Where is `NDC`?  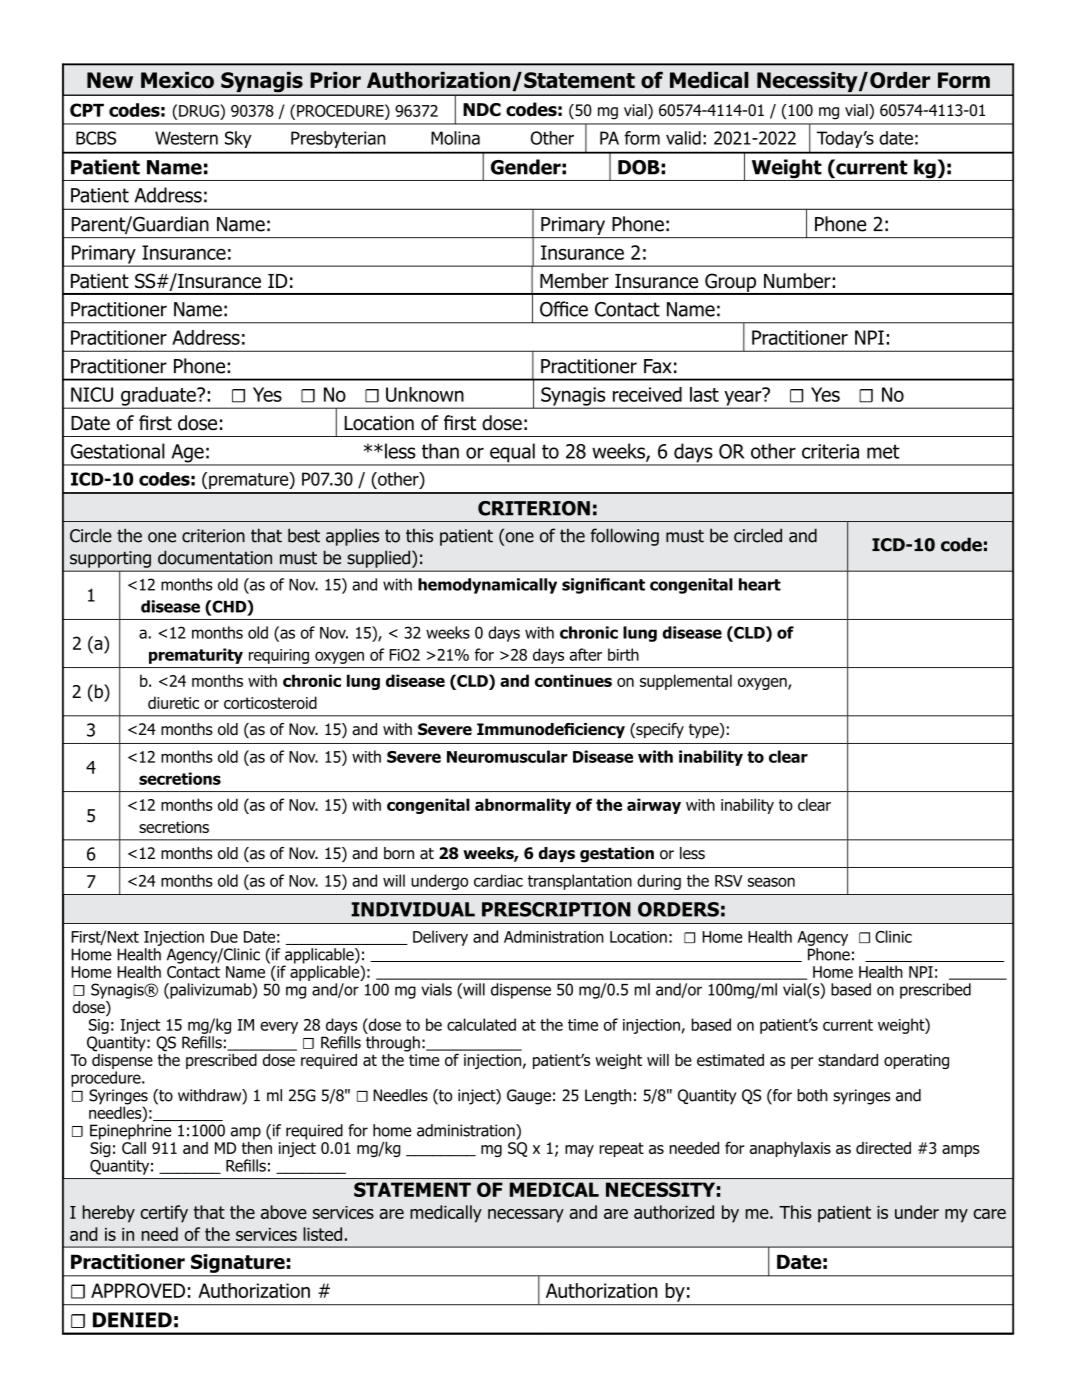 NDC is located at coordinates (482, 110).
